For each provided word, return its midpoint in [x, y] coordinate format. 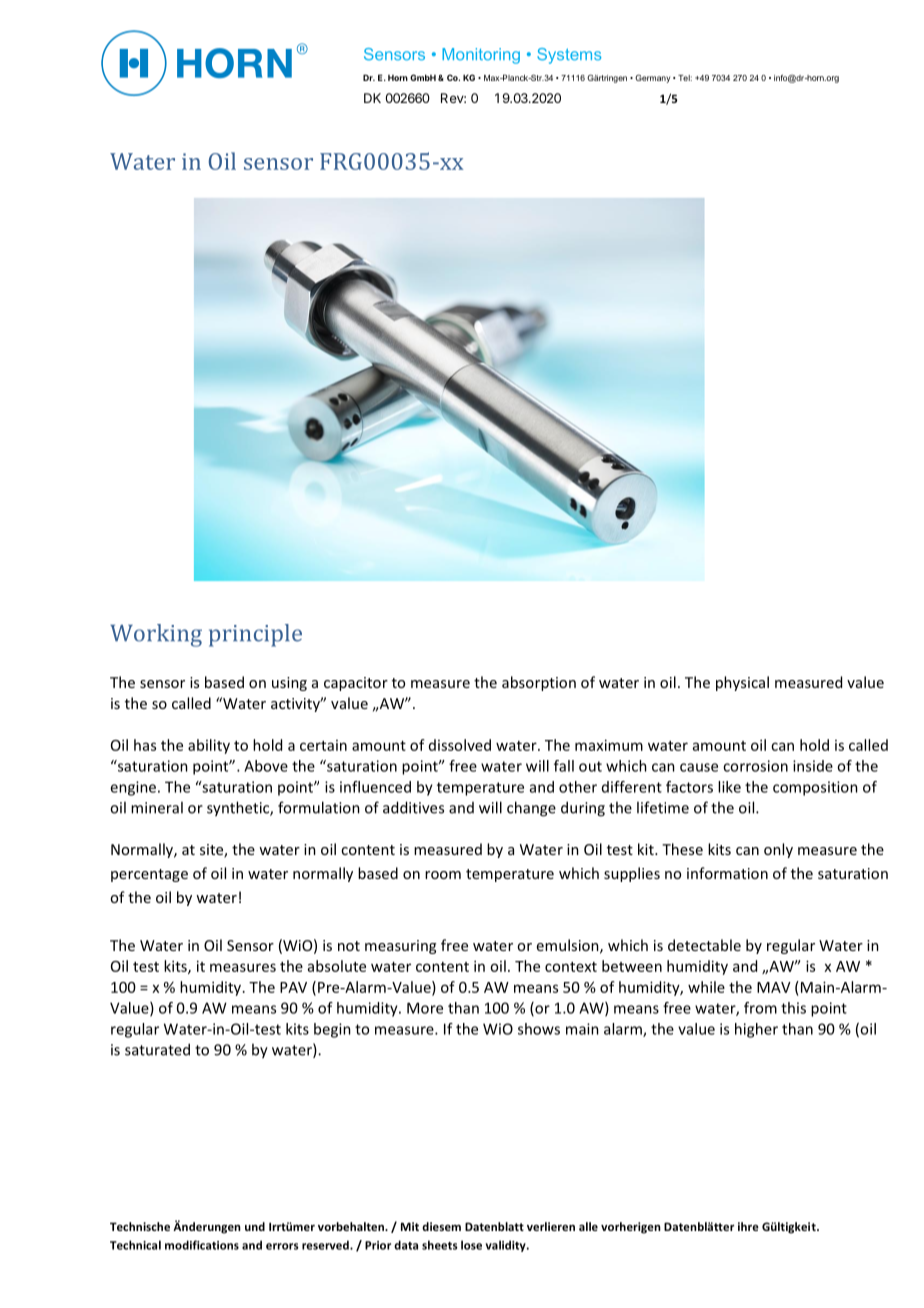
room [443, 875]
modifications [202, 1245]
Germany [652, 78]
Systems [569, 56]
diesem [441, 1226]
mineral [157, 807]
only [778, 850]
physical [742, 683]
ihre [748, 1226]
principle [255, 635]
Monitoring [481, 56]
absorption [539, 683]
